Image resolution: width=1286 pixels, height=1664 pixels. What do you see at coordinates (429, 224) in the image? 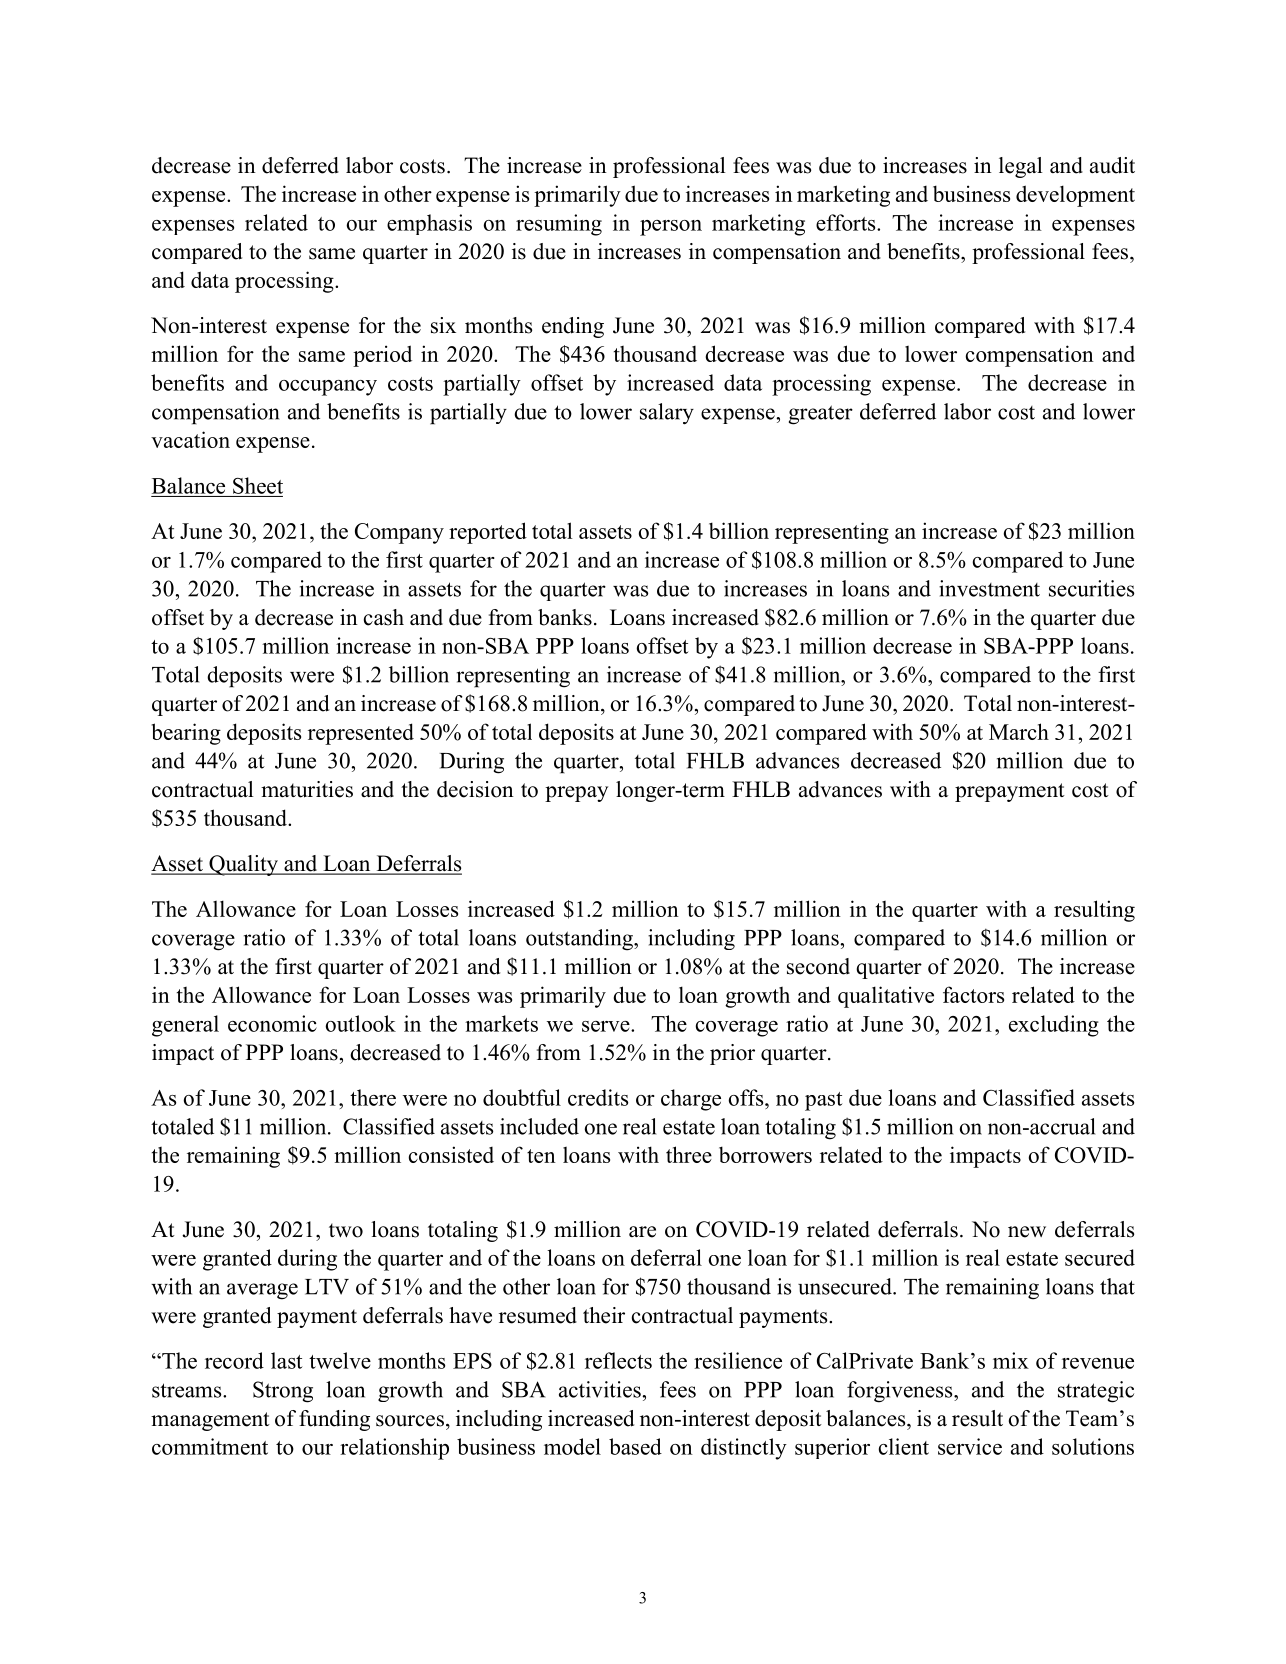
I see `emphasis` at bounding box center [429, 224].
